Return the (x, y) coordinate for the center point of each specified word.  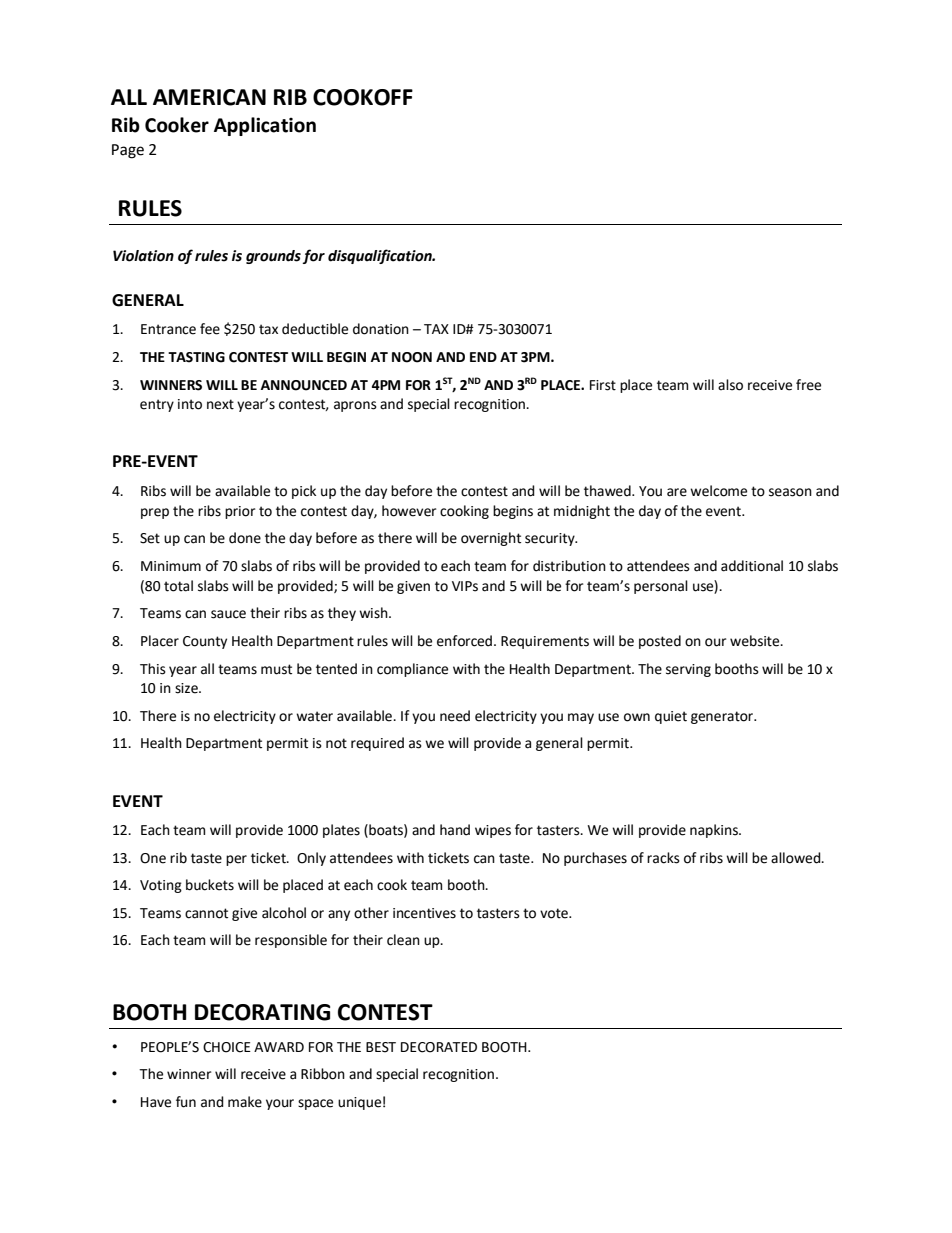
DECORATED (439, 1047)
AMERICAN (209, 97)
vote (555, 913)
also (730, 385)
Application (265, 126)
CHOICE (227, 1047)
